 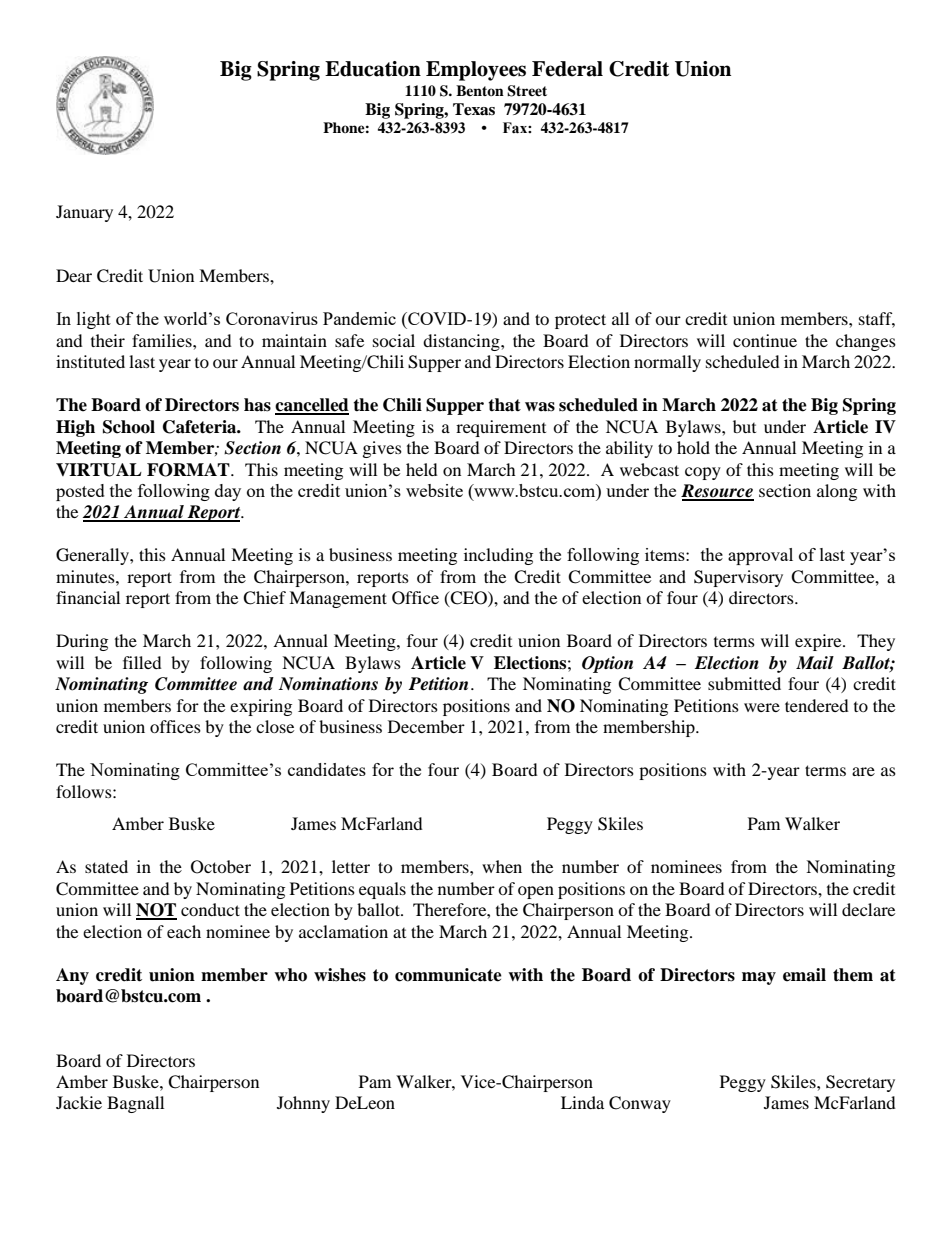 What do you see at coordinates (426, 726) in the screenshot?
I see `December` at bounding box center [426, 726].
